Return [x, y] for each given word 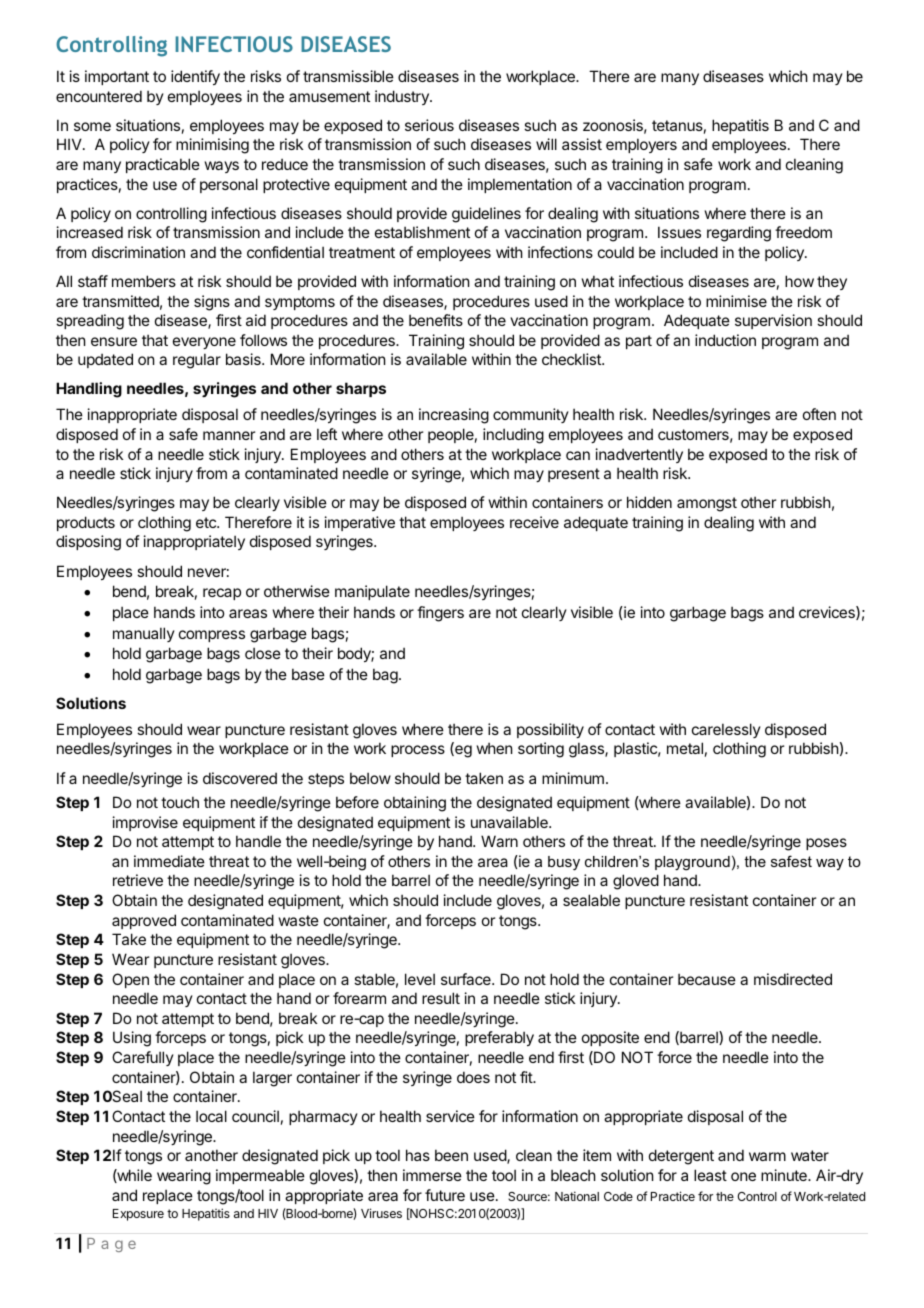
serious [429, 125]
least [710, 1175]
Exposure [138, 1215]
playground [692, 863]
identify [195, 77]
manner [229, 435]
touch [180, 802]
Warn [499, 841]
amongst [707, 504]
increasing [454, 416]
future [445, 1195]
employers [641, 145]
